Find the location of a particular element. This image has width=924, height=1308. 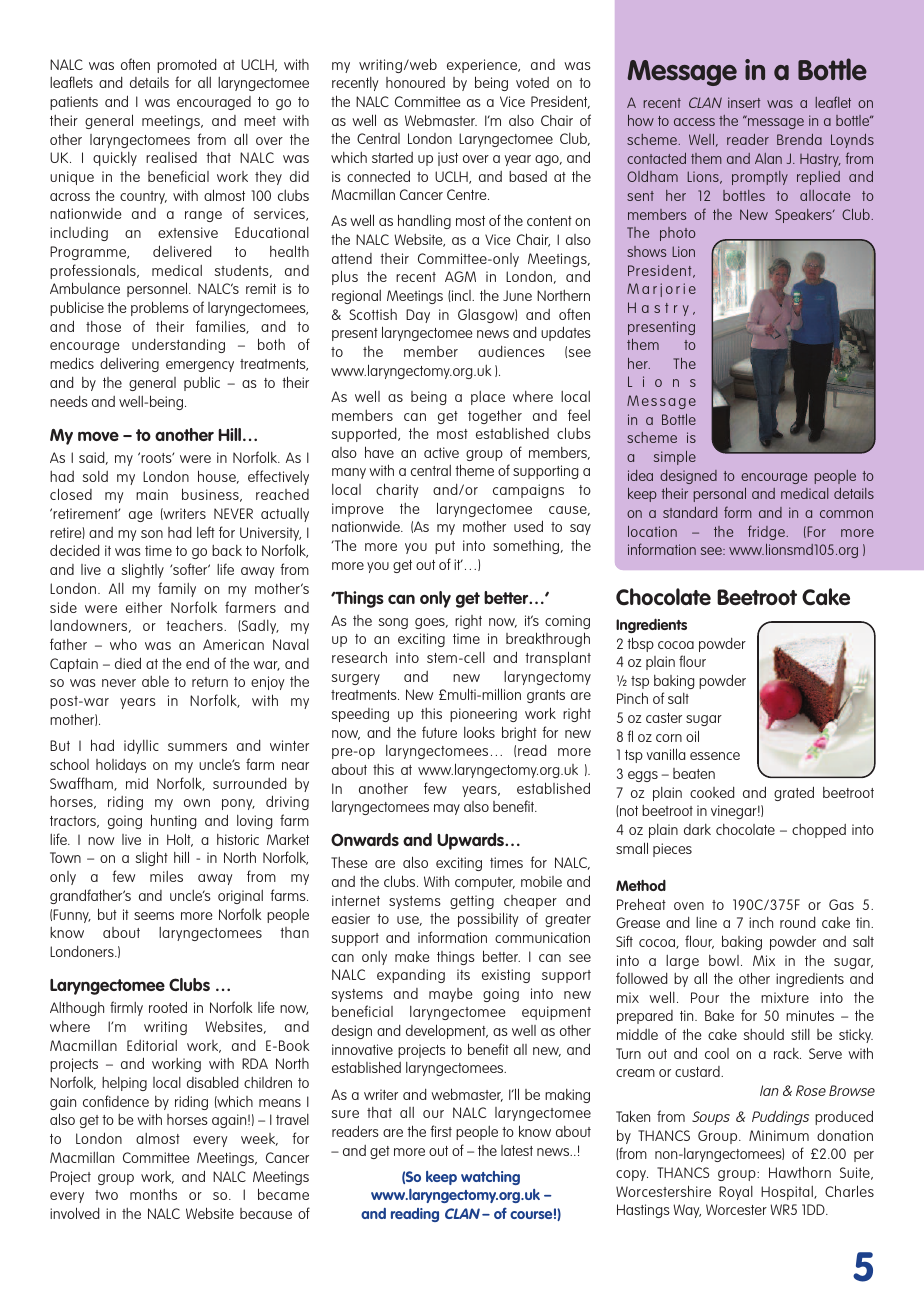

AGM is located at coordinates (460, 276).
